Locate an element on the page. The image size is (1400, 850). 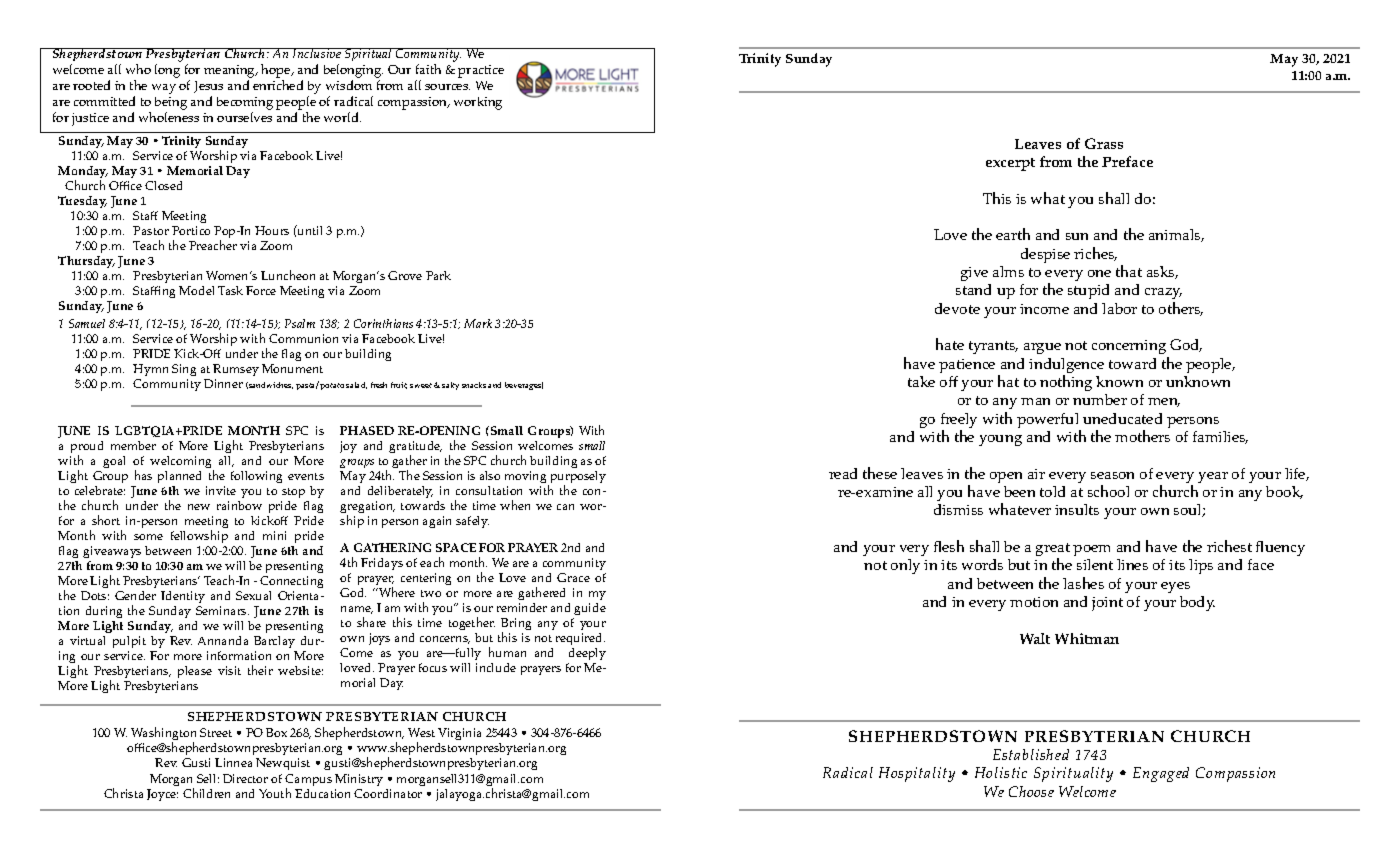
Hours is located at coordinates (272, 230).
